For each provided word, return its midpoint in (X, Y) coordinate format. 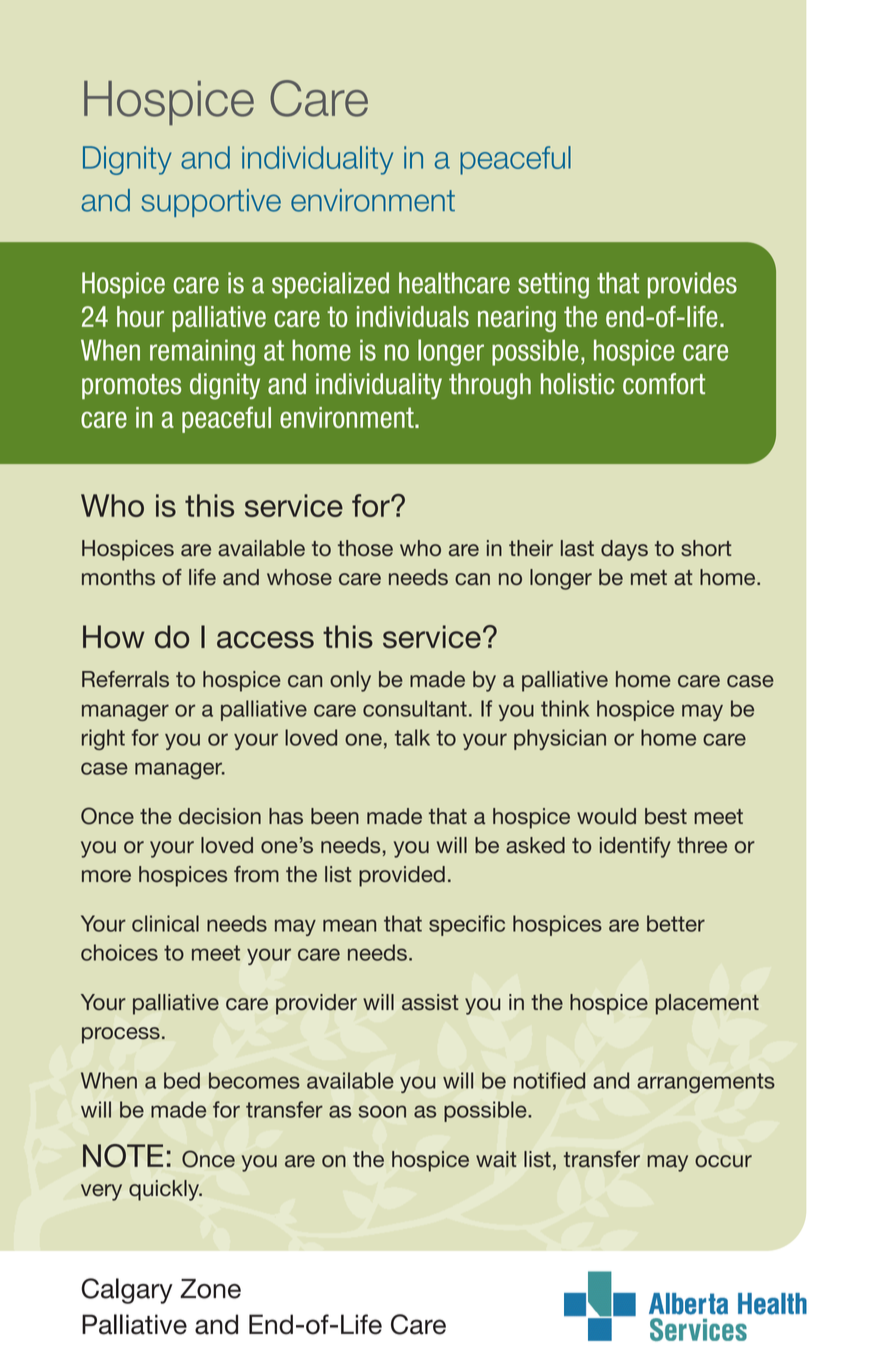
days (624, 550)
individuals (413, 316)
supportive (211, 203)
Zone (210, 1289)
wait (496, 1159)
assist (430, 1002)
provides (692, 285)
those (365, 548)
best (666, 816)
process (121, 1035)
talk (412, 737)
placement (707, 1004)
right (103, 739)
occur (723, 1161)
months (118, 577)
